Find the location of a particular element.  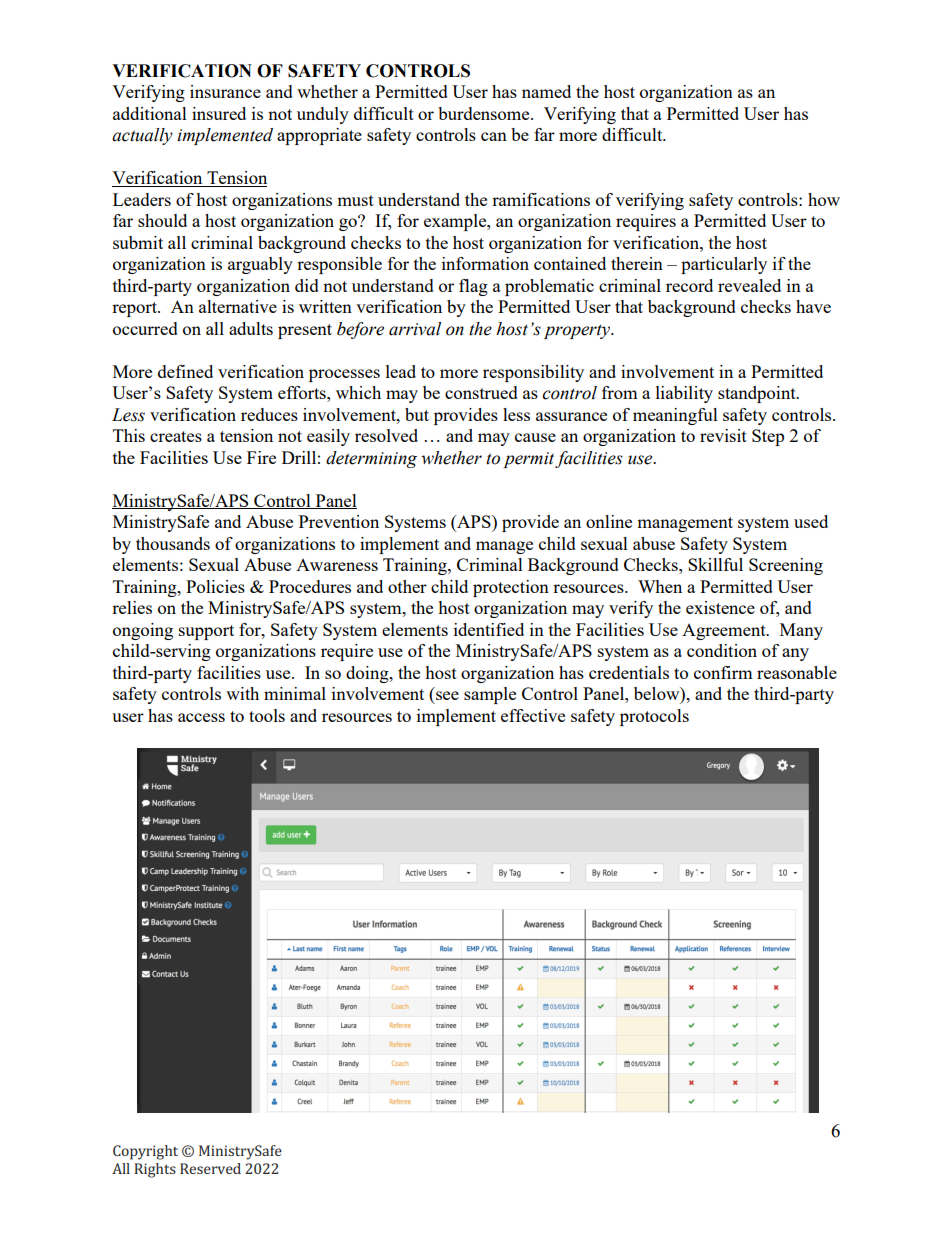

insured is located at coordinates (219, 113).
